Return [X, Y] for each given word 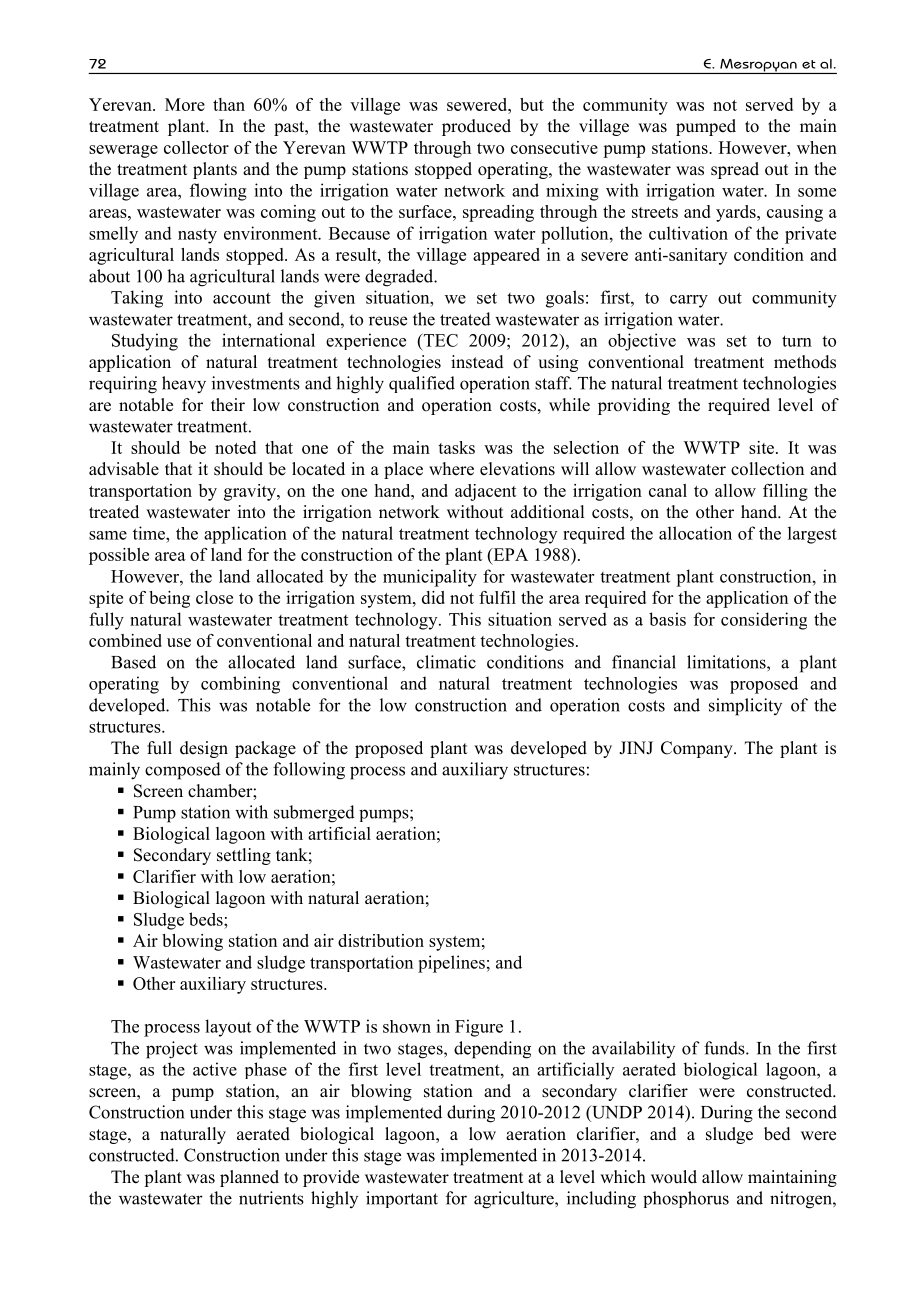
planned [249, 1178]
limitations [727, 662]
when [817, 147]
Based [133, 662]
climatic [446, 662]
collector [196, 147]
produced [476, 127]
